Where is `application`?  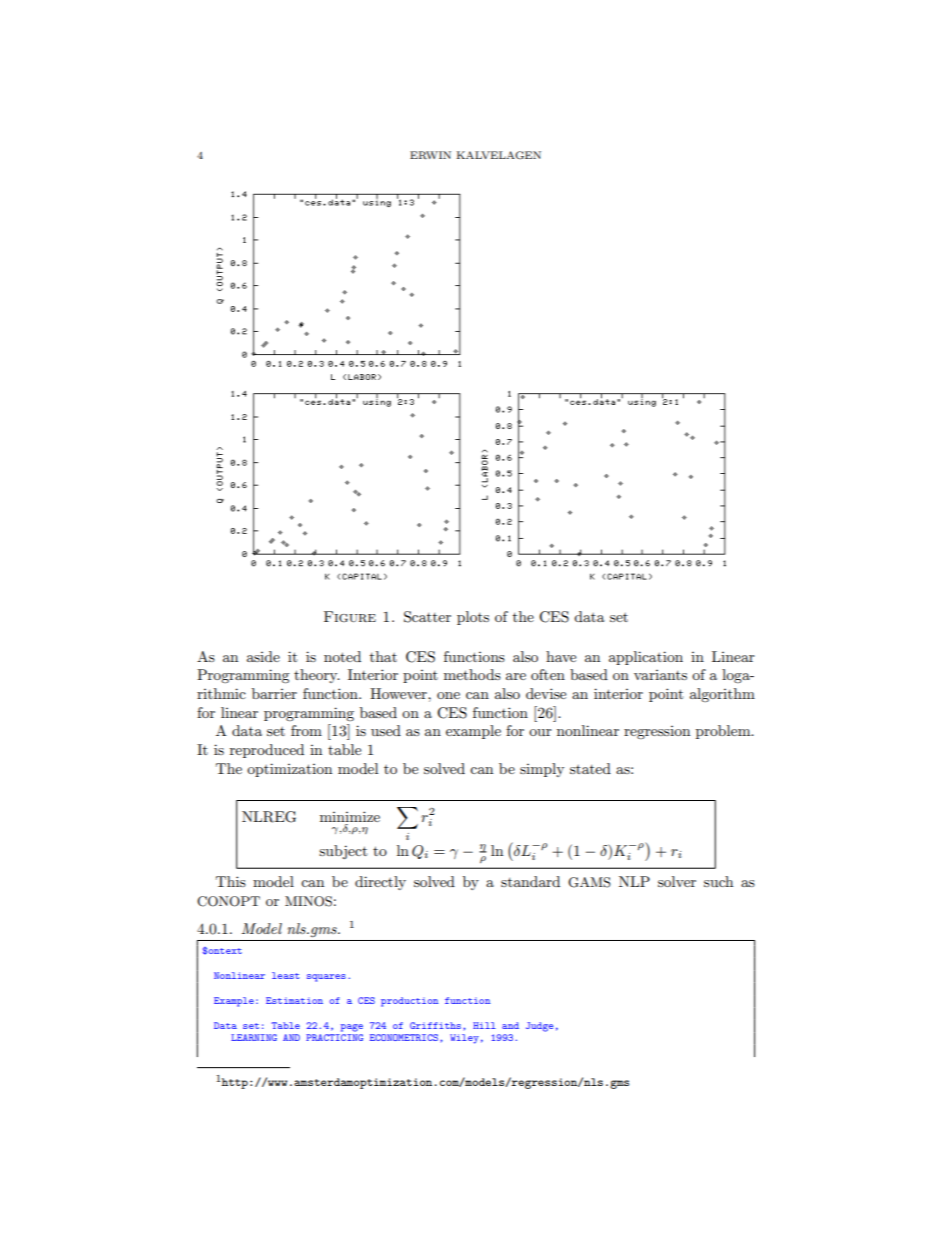 application is located at coordinates (646, 658).
